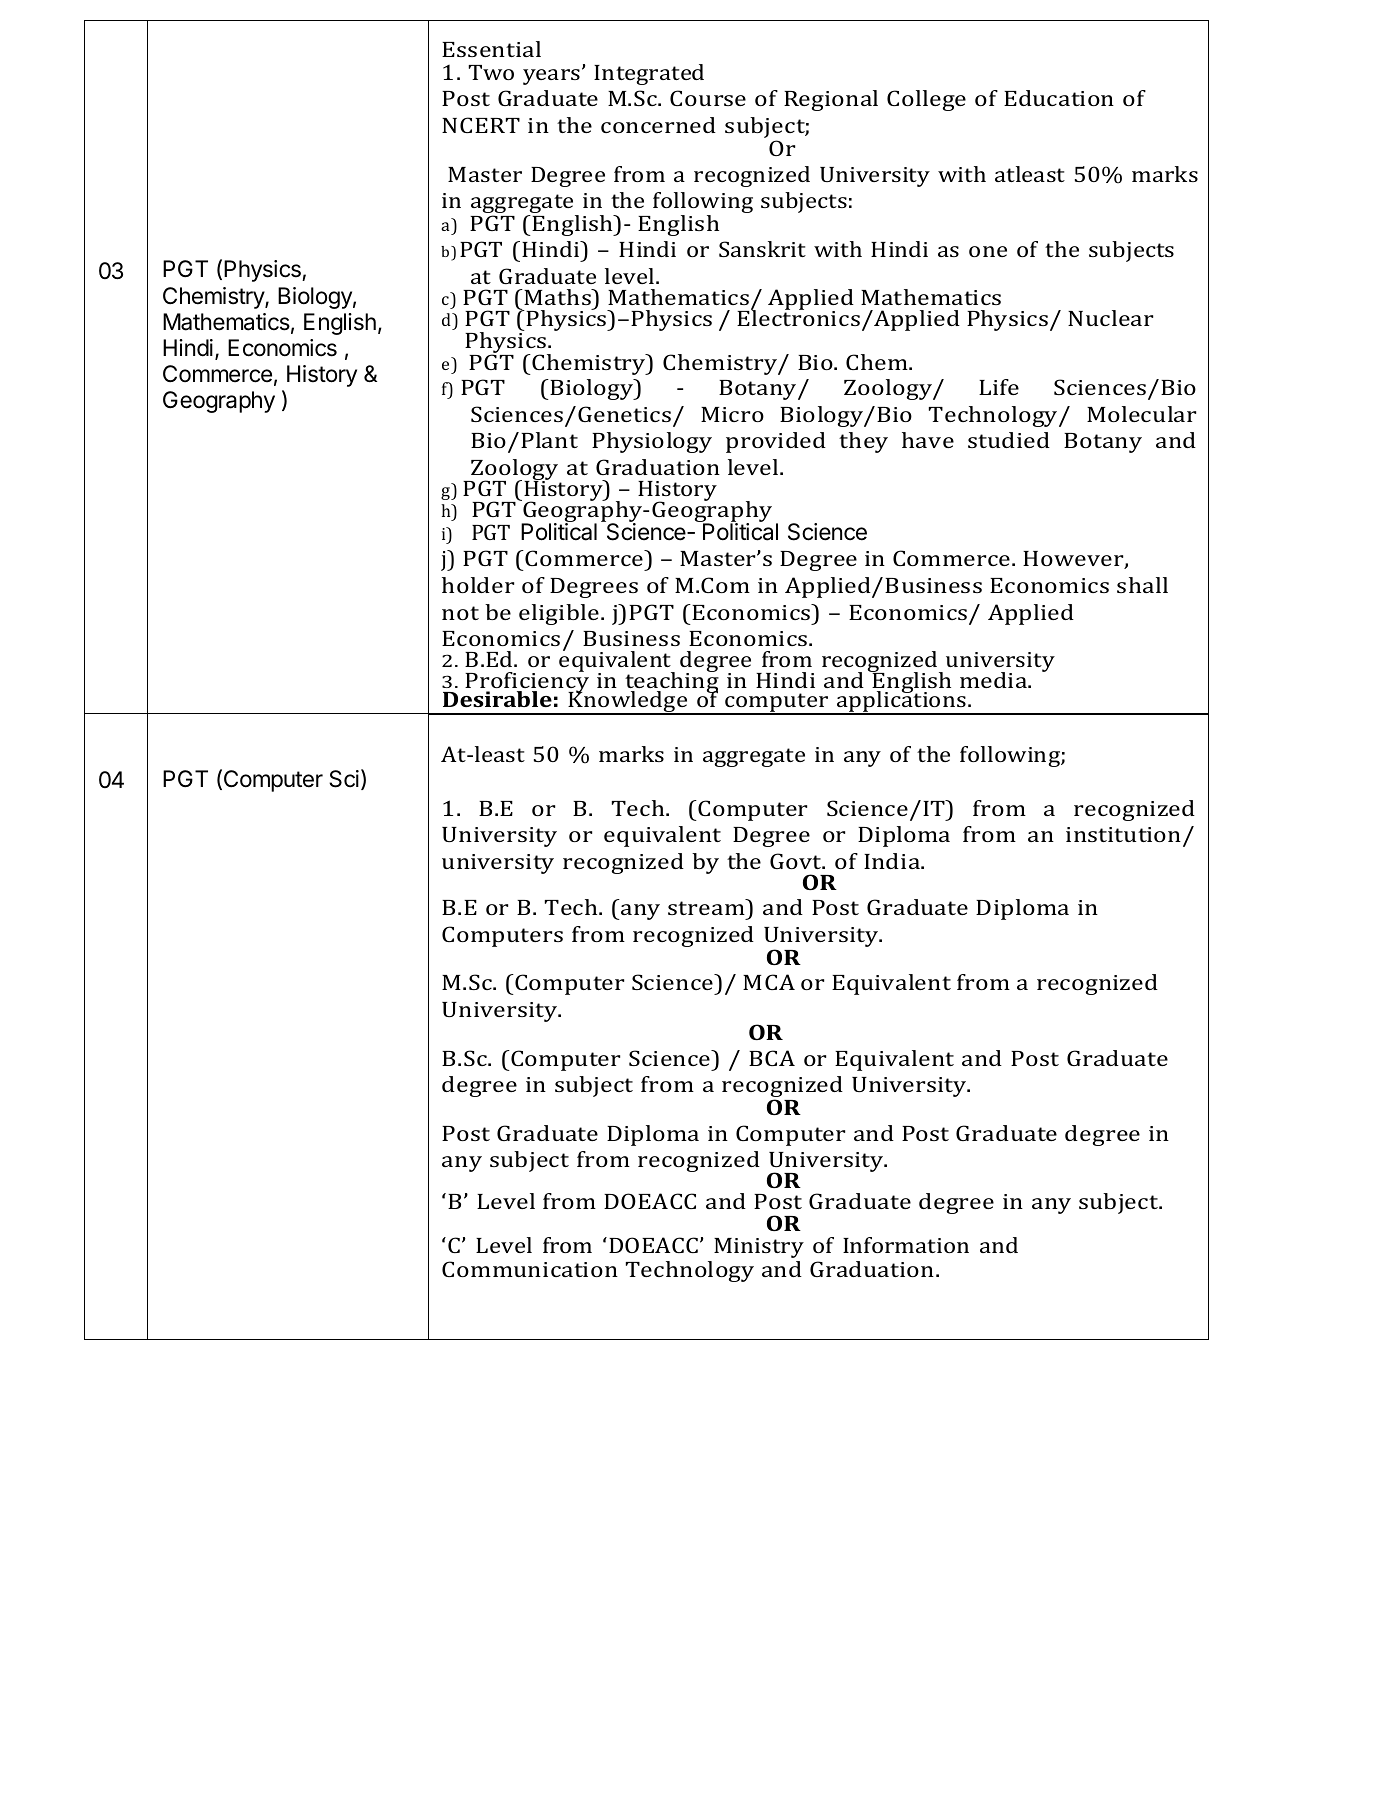  I want to click on Communication, so click(530, 1269).
